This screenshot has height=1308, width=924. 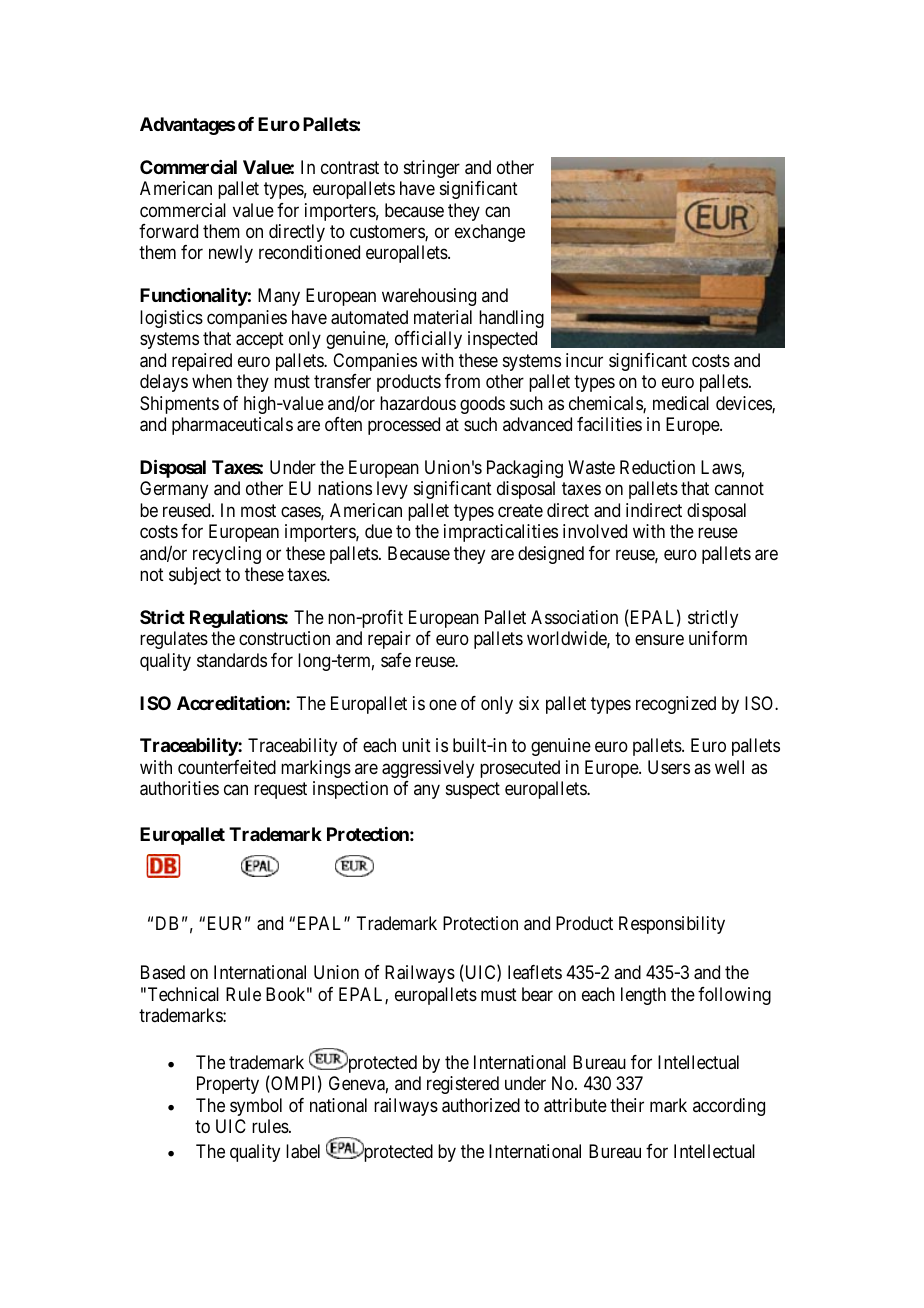 What do you see at coordinates (482, 405) in the screenshot?
I see `goods` at bounding box center [482, 405].
